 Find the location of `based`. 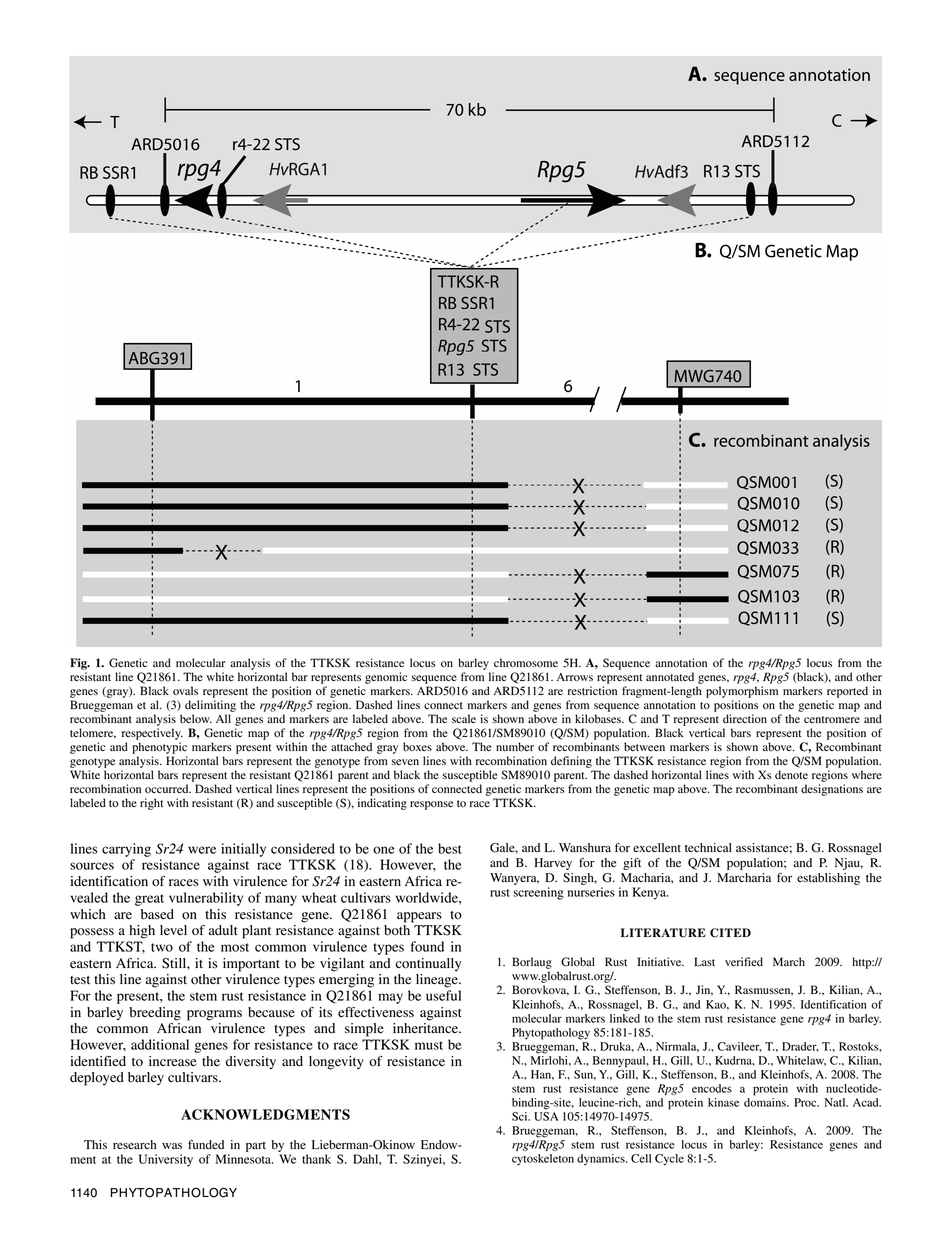

based is located at coordinates (157, 914).
